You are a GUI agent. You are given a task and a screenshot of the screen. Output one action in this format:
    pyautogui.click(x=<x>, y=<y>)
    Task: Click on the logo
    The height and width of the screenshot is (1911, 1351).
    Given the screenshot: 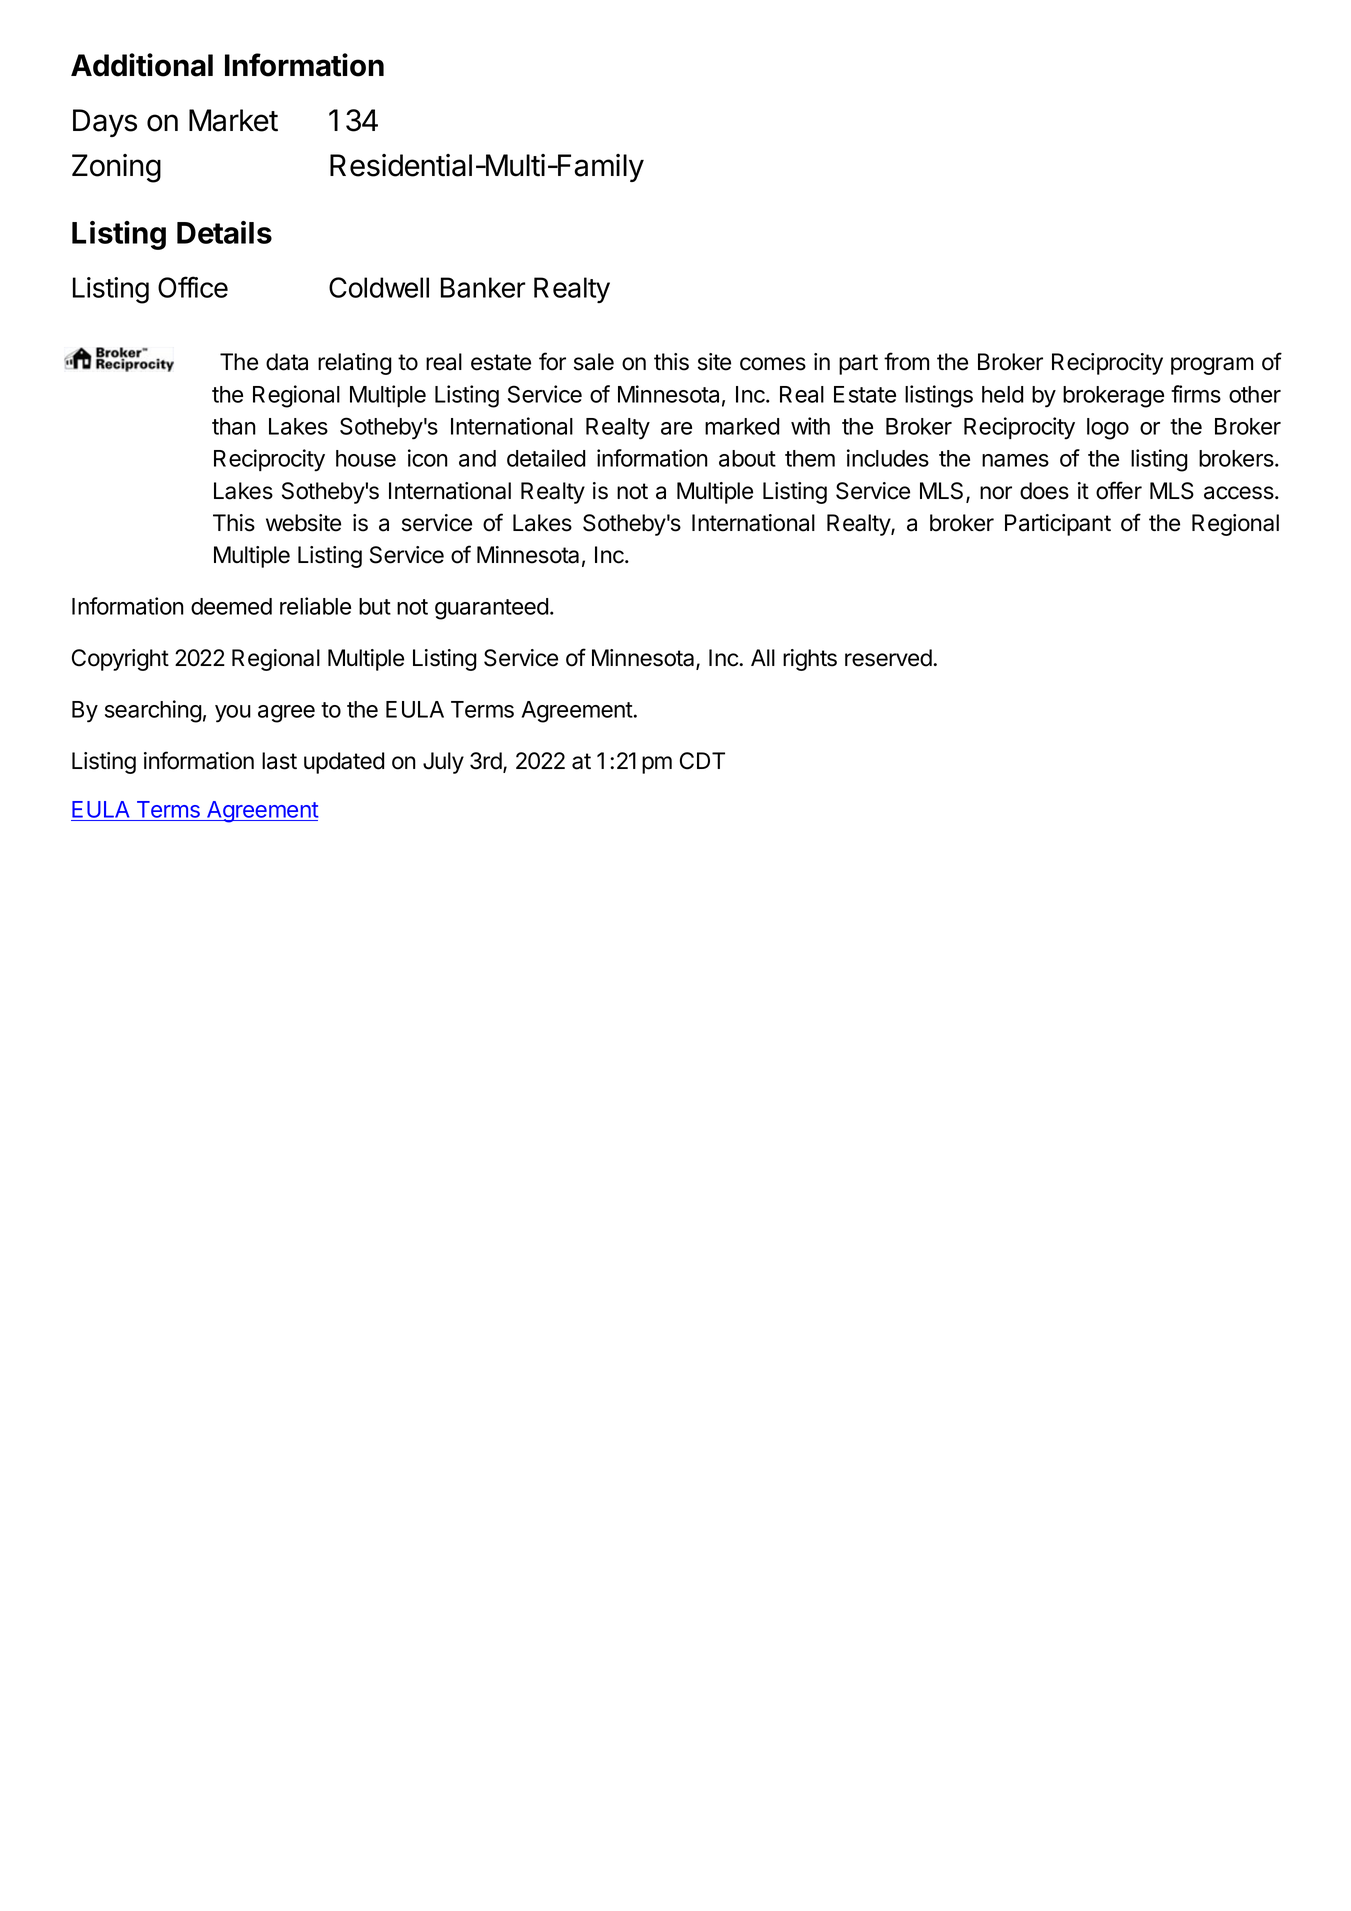 What is the action you would take?
    pyautogui.click(x=1108, y=429)
